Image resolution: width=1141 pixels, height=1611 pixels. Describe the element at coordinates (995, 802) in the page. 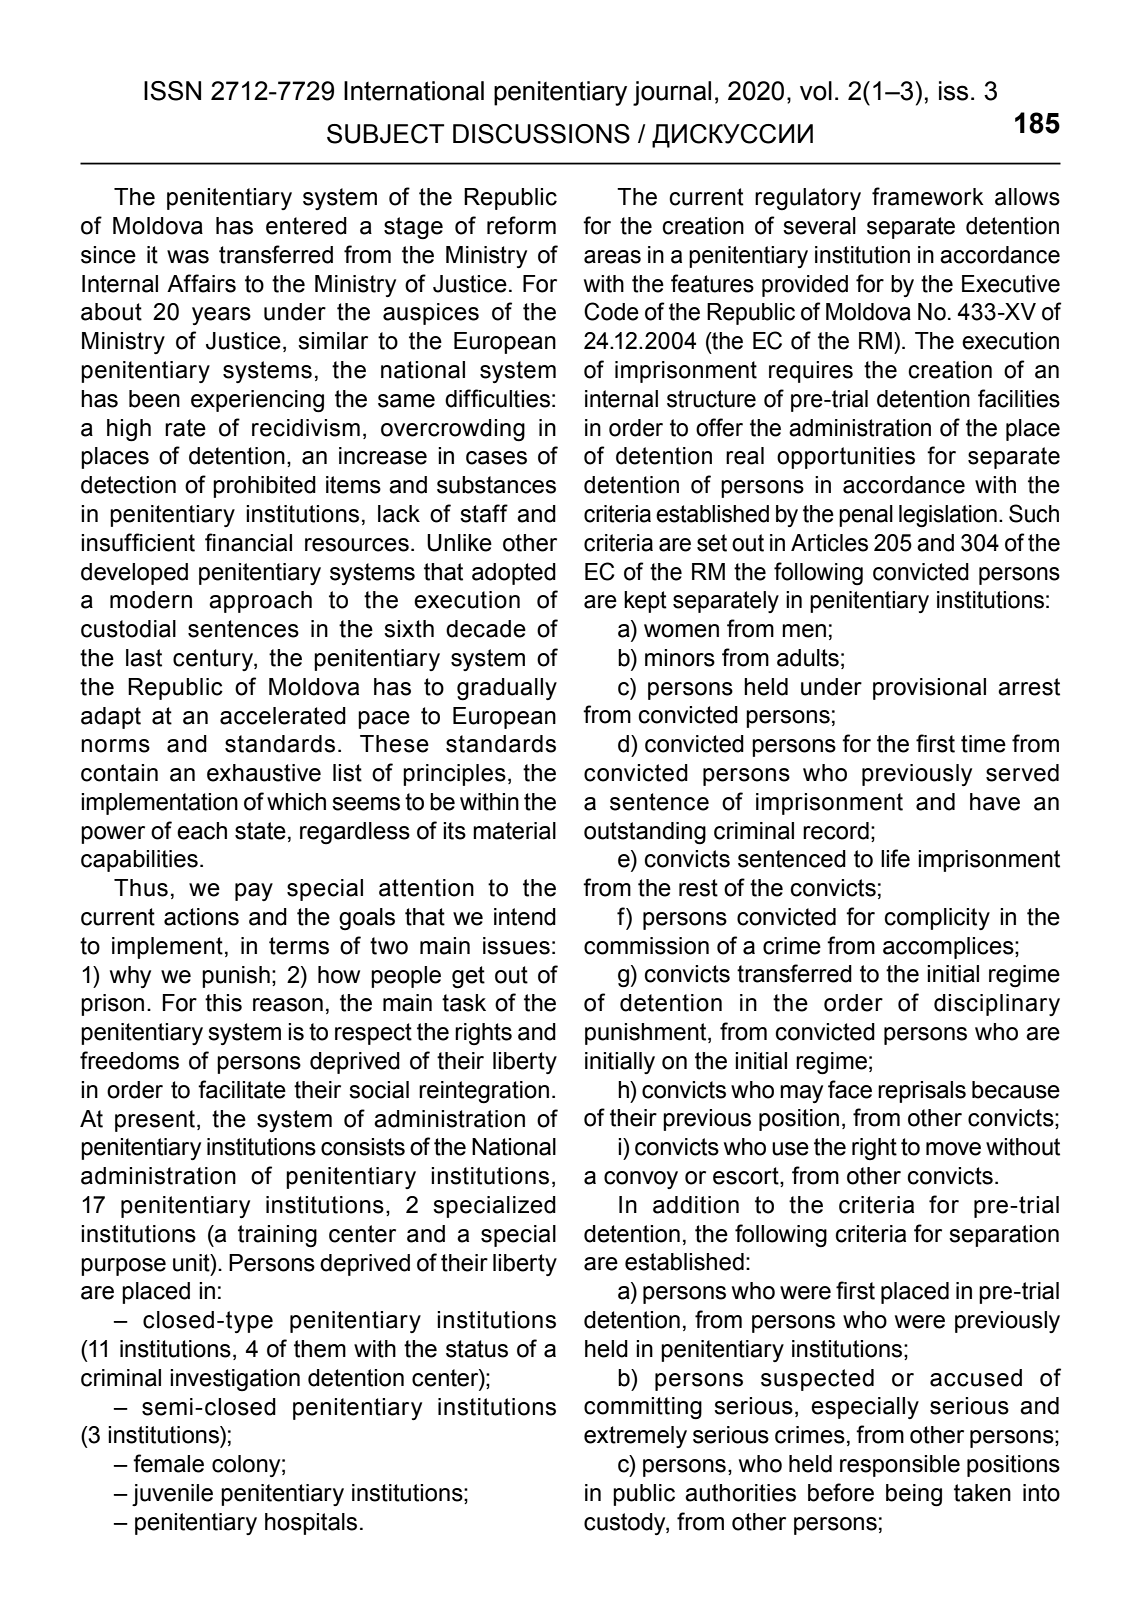

I see `have` at that location.
